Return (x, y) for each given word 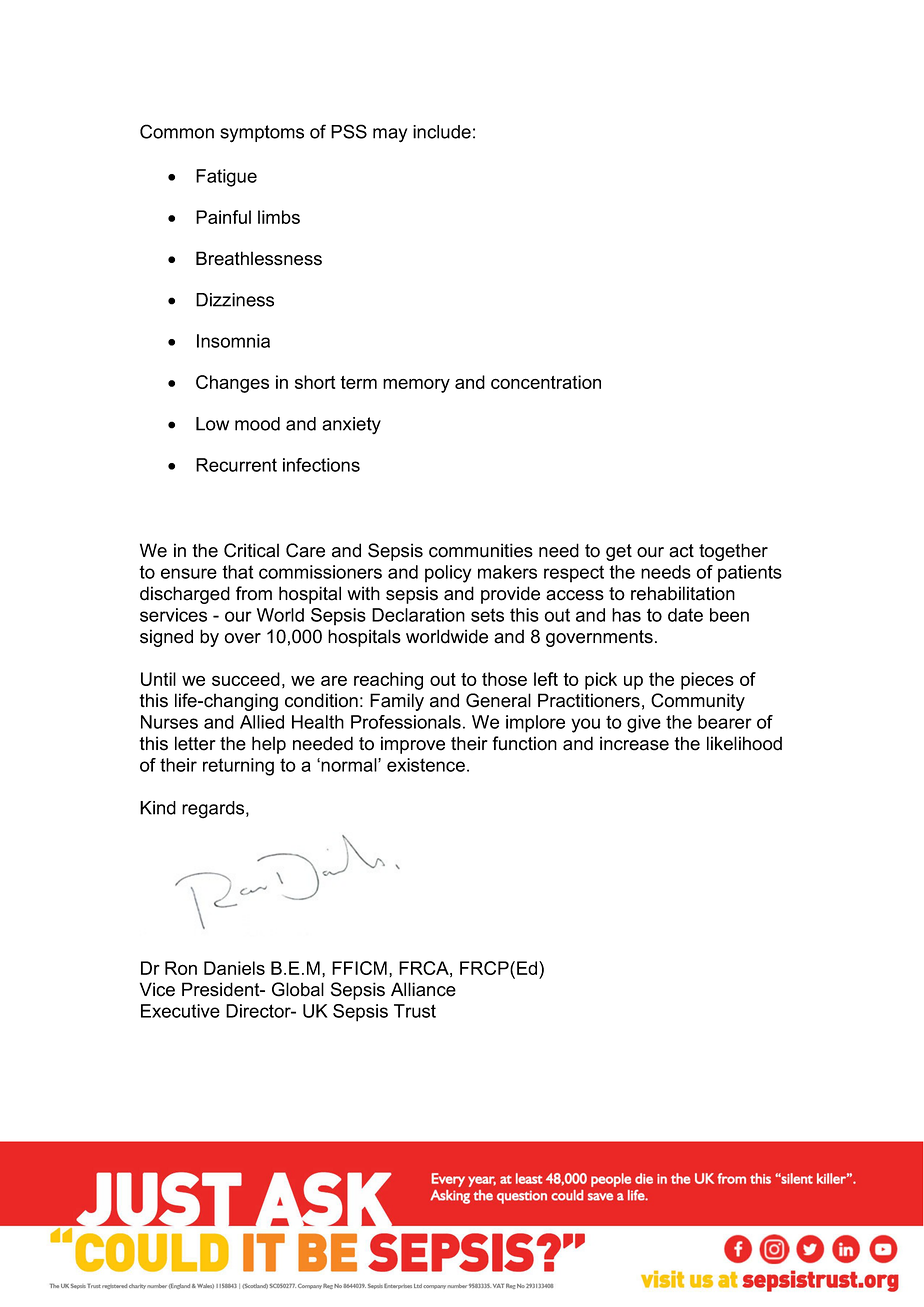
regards (214, 810)
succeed (246, 679)
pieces (707, 681)
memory (416, 386)
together (733, 552)
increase (634, 743)
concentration (546, 382)
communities (481, 550)
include (442, 132)
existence (426, 765)
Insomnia (233, 341)
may (390, 135)
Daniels (234, 968)
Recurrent (236, 465)
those (504, 679)
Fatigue (226, 178)
